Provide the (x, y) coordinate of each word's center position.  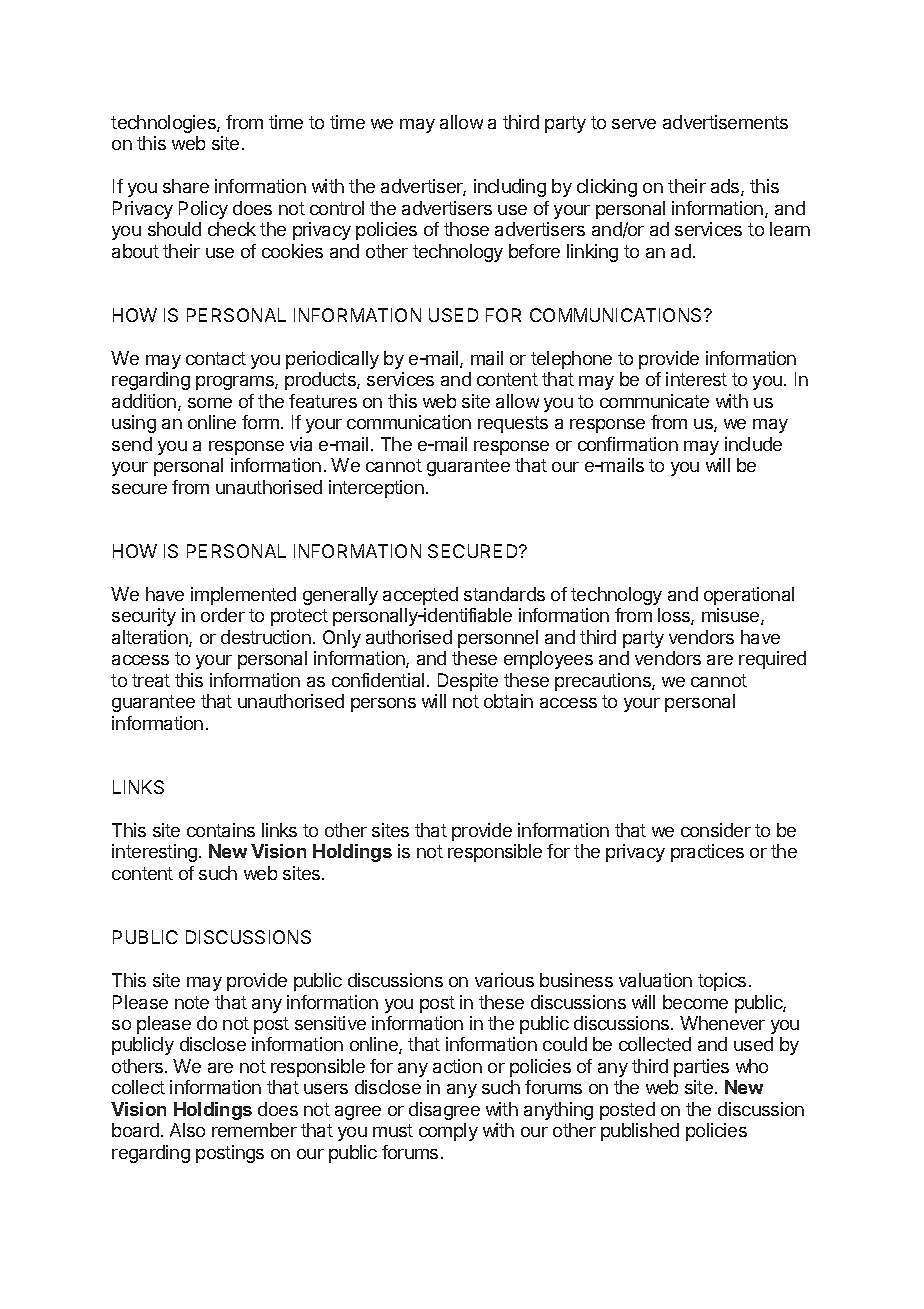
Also (187, 1130)
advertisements (725, 122)
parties (701, 1068)
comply (448, 1132)
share (186, 186)
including (510, 188)
